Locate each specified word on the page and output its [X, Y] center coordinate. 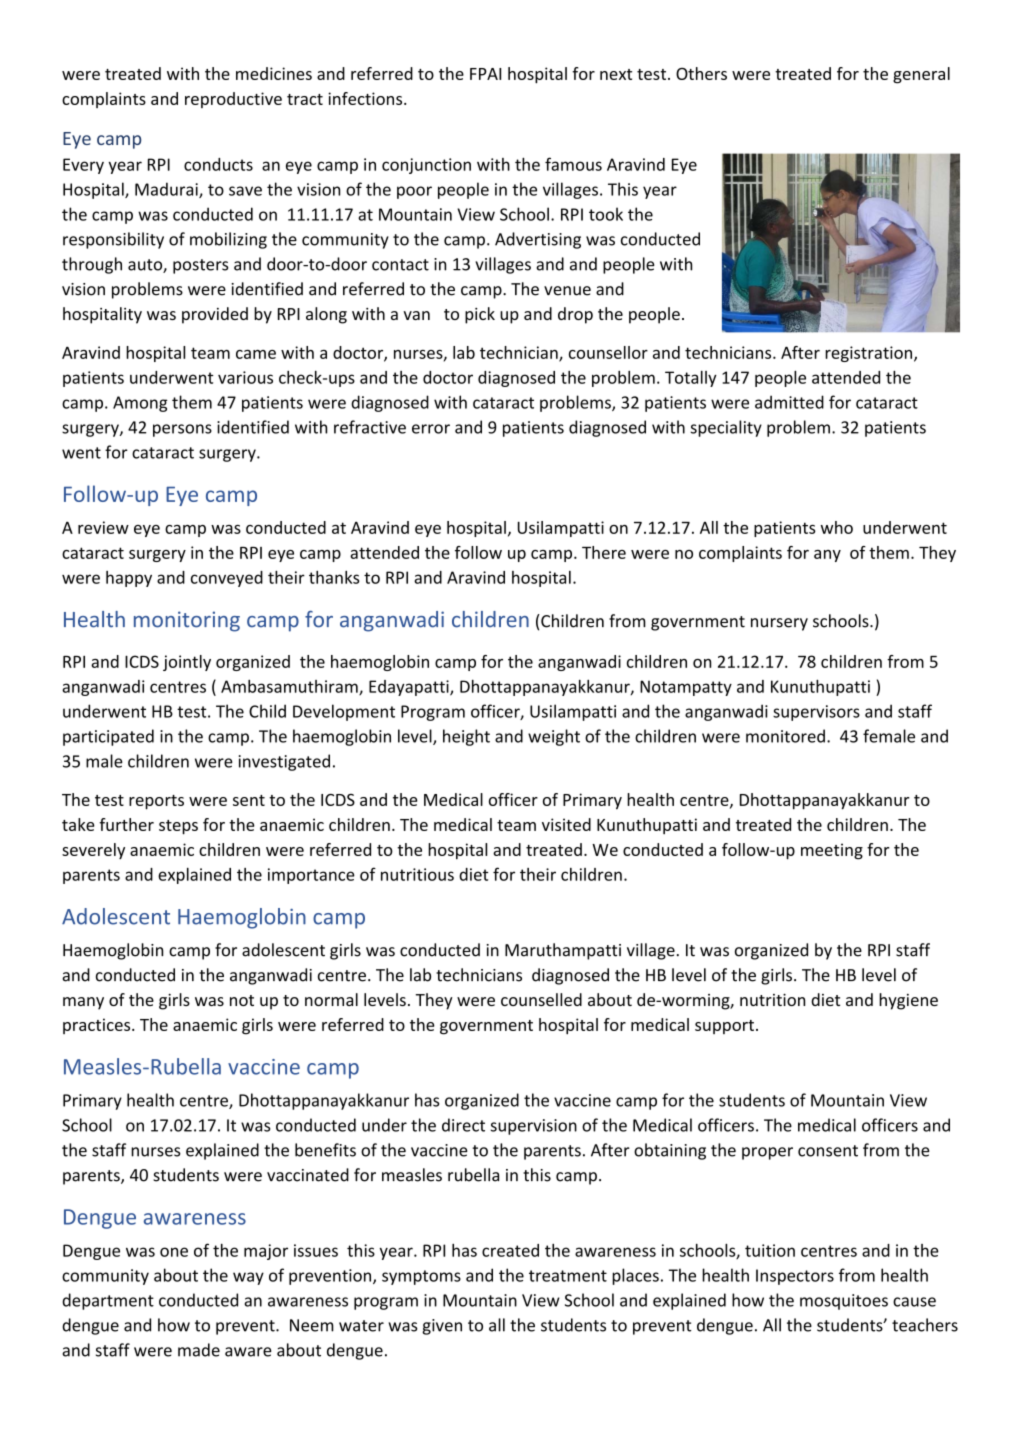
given [442, 1327]
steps [178, 827]
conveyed [227, 579]
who [837, 527]
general [921, 75]
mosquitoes [844, 1302]
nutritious [417, 874]
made [199, 1350]
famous [573, 164]
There [604, 552]
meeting [832, 851]
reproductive [233, 100]
